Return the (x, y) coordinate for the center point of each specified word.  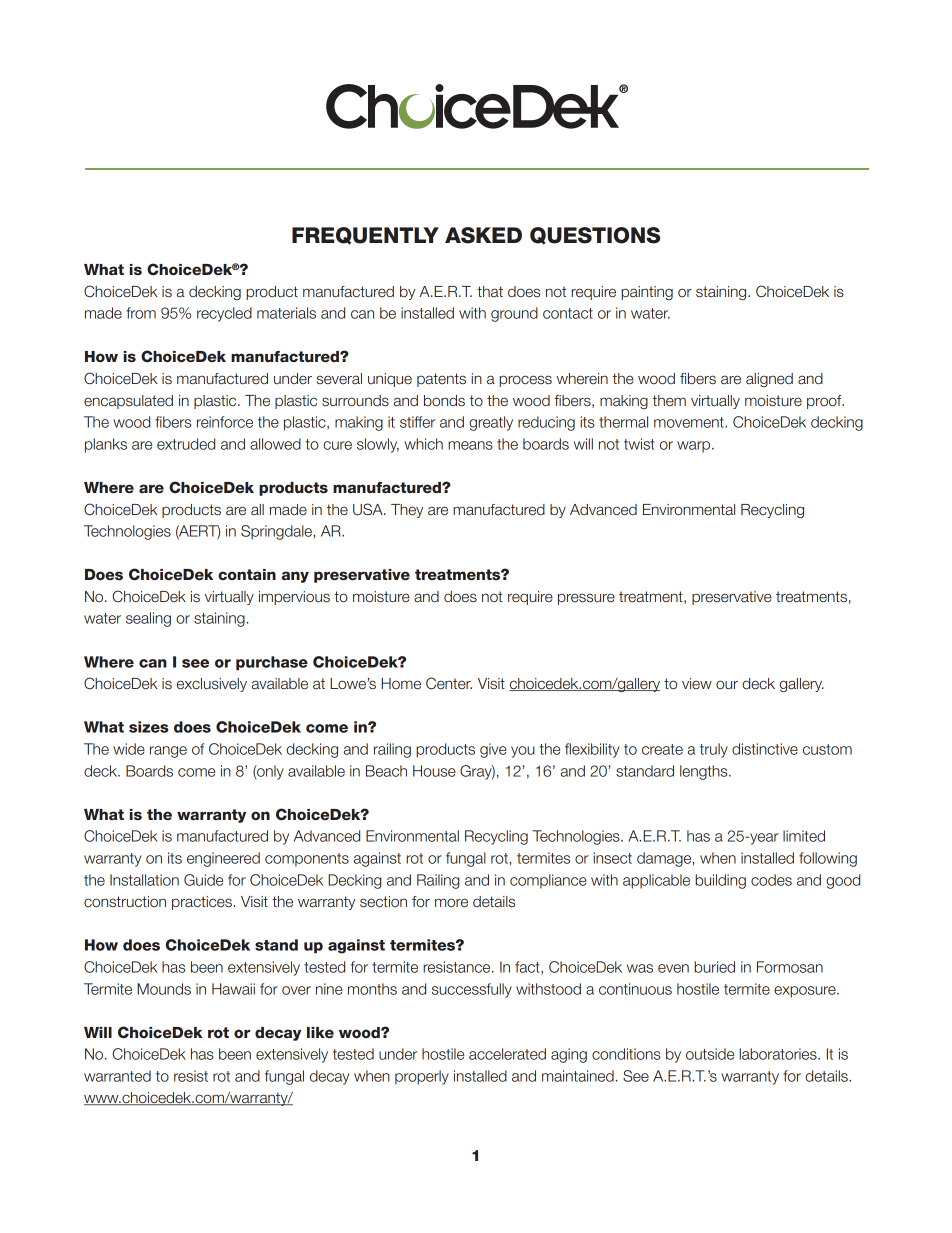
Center (449, 683)
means (470, 445)
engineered (223, 859)
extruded (186, 444)
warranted (117, 1076)
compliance (548, 881)
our (727, 685)
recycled (224, 314)
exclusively (212, 685)
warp (695, 447)
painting (647, 293)
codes (771, 880)
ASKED (483, 235)
